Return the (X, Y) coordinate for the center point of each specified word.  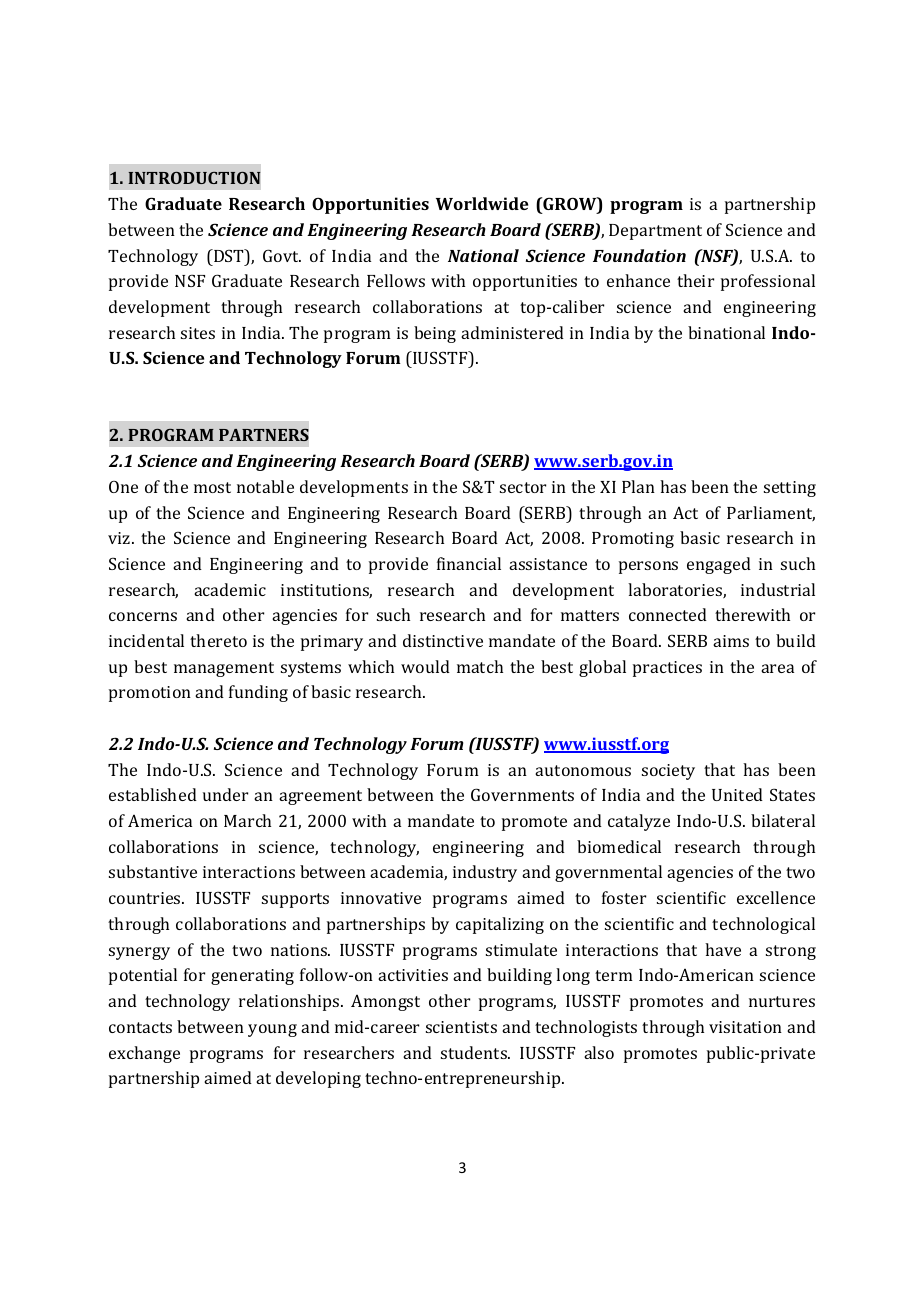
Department (655, 232)
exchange (144, 1054)
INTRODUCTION (194, 178)
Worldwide (482, 203)
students (475, 1052)
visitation (745, 1027)
